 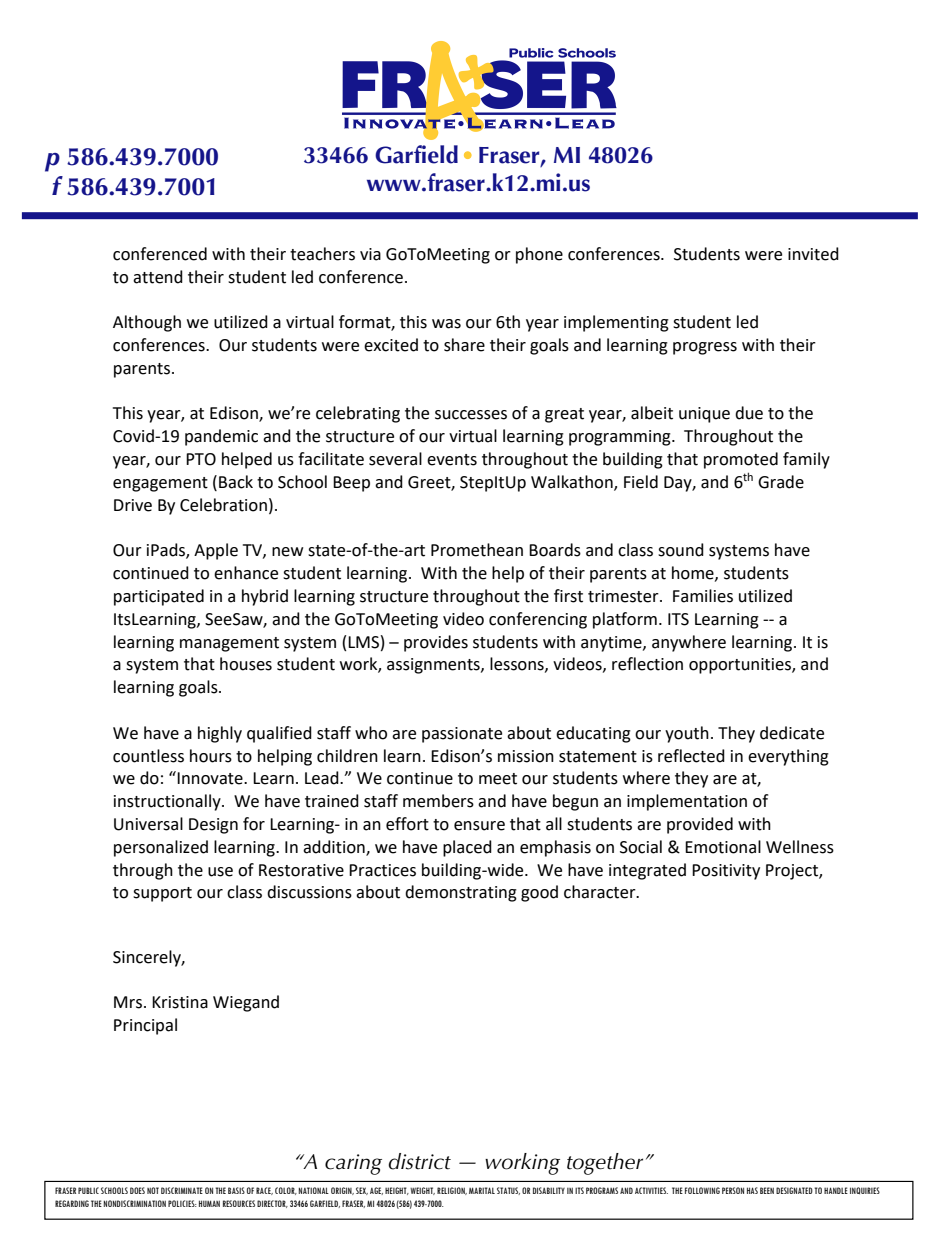 I want to click on NOT, so click(x=153, y=1190).
